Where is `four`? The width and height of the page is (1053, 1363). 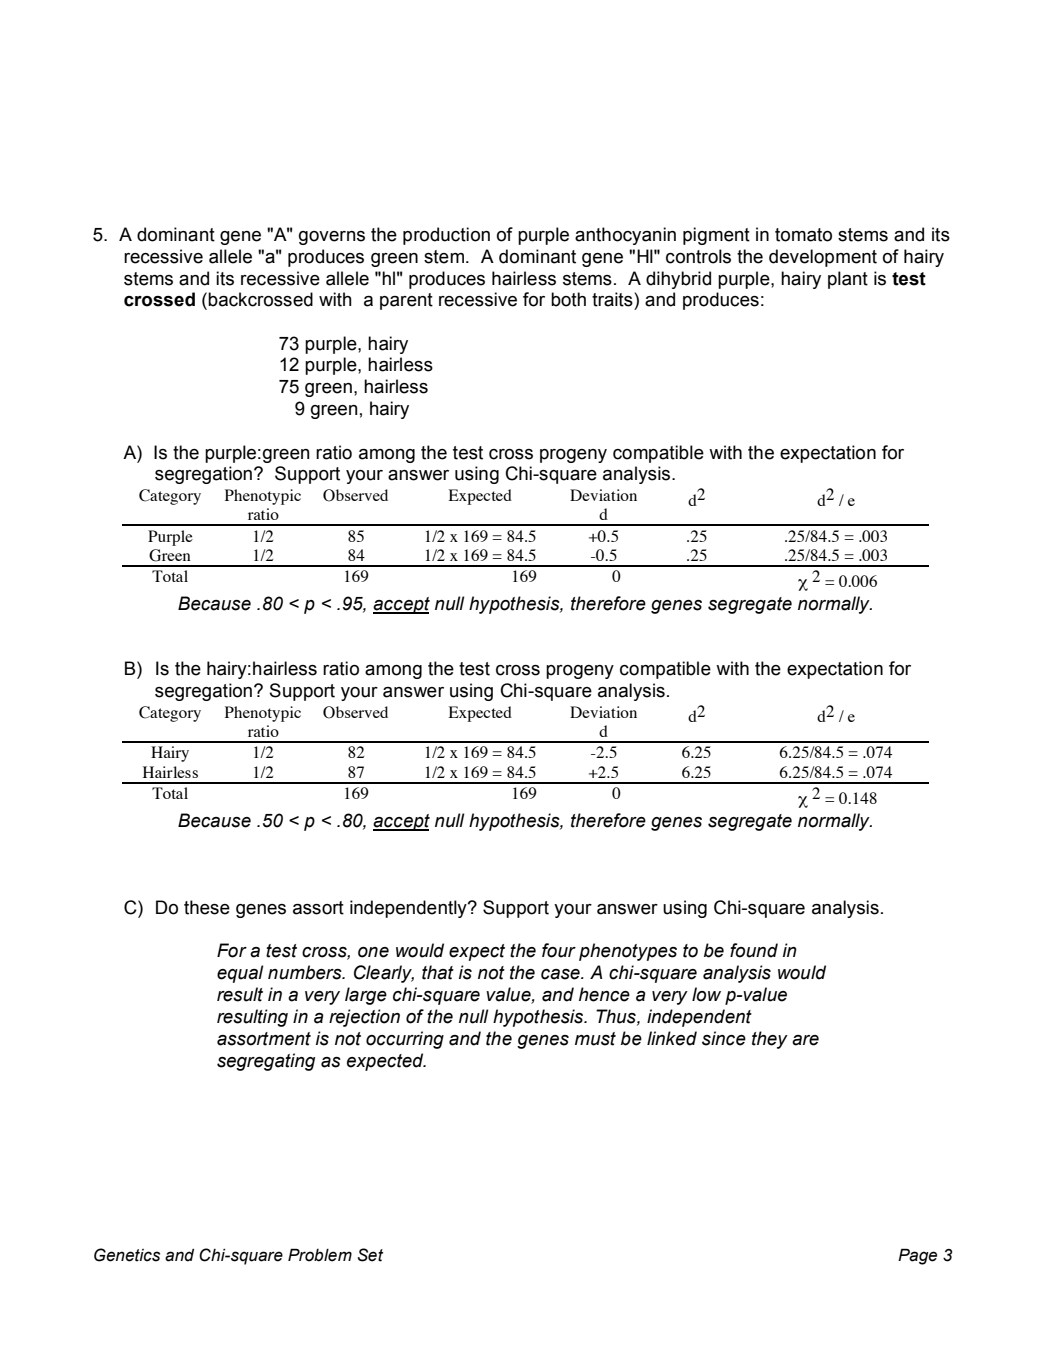 four is located at coordinates (559, 950).
